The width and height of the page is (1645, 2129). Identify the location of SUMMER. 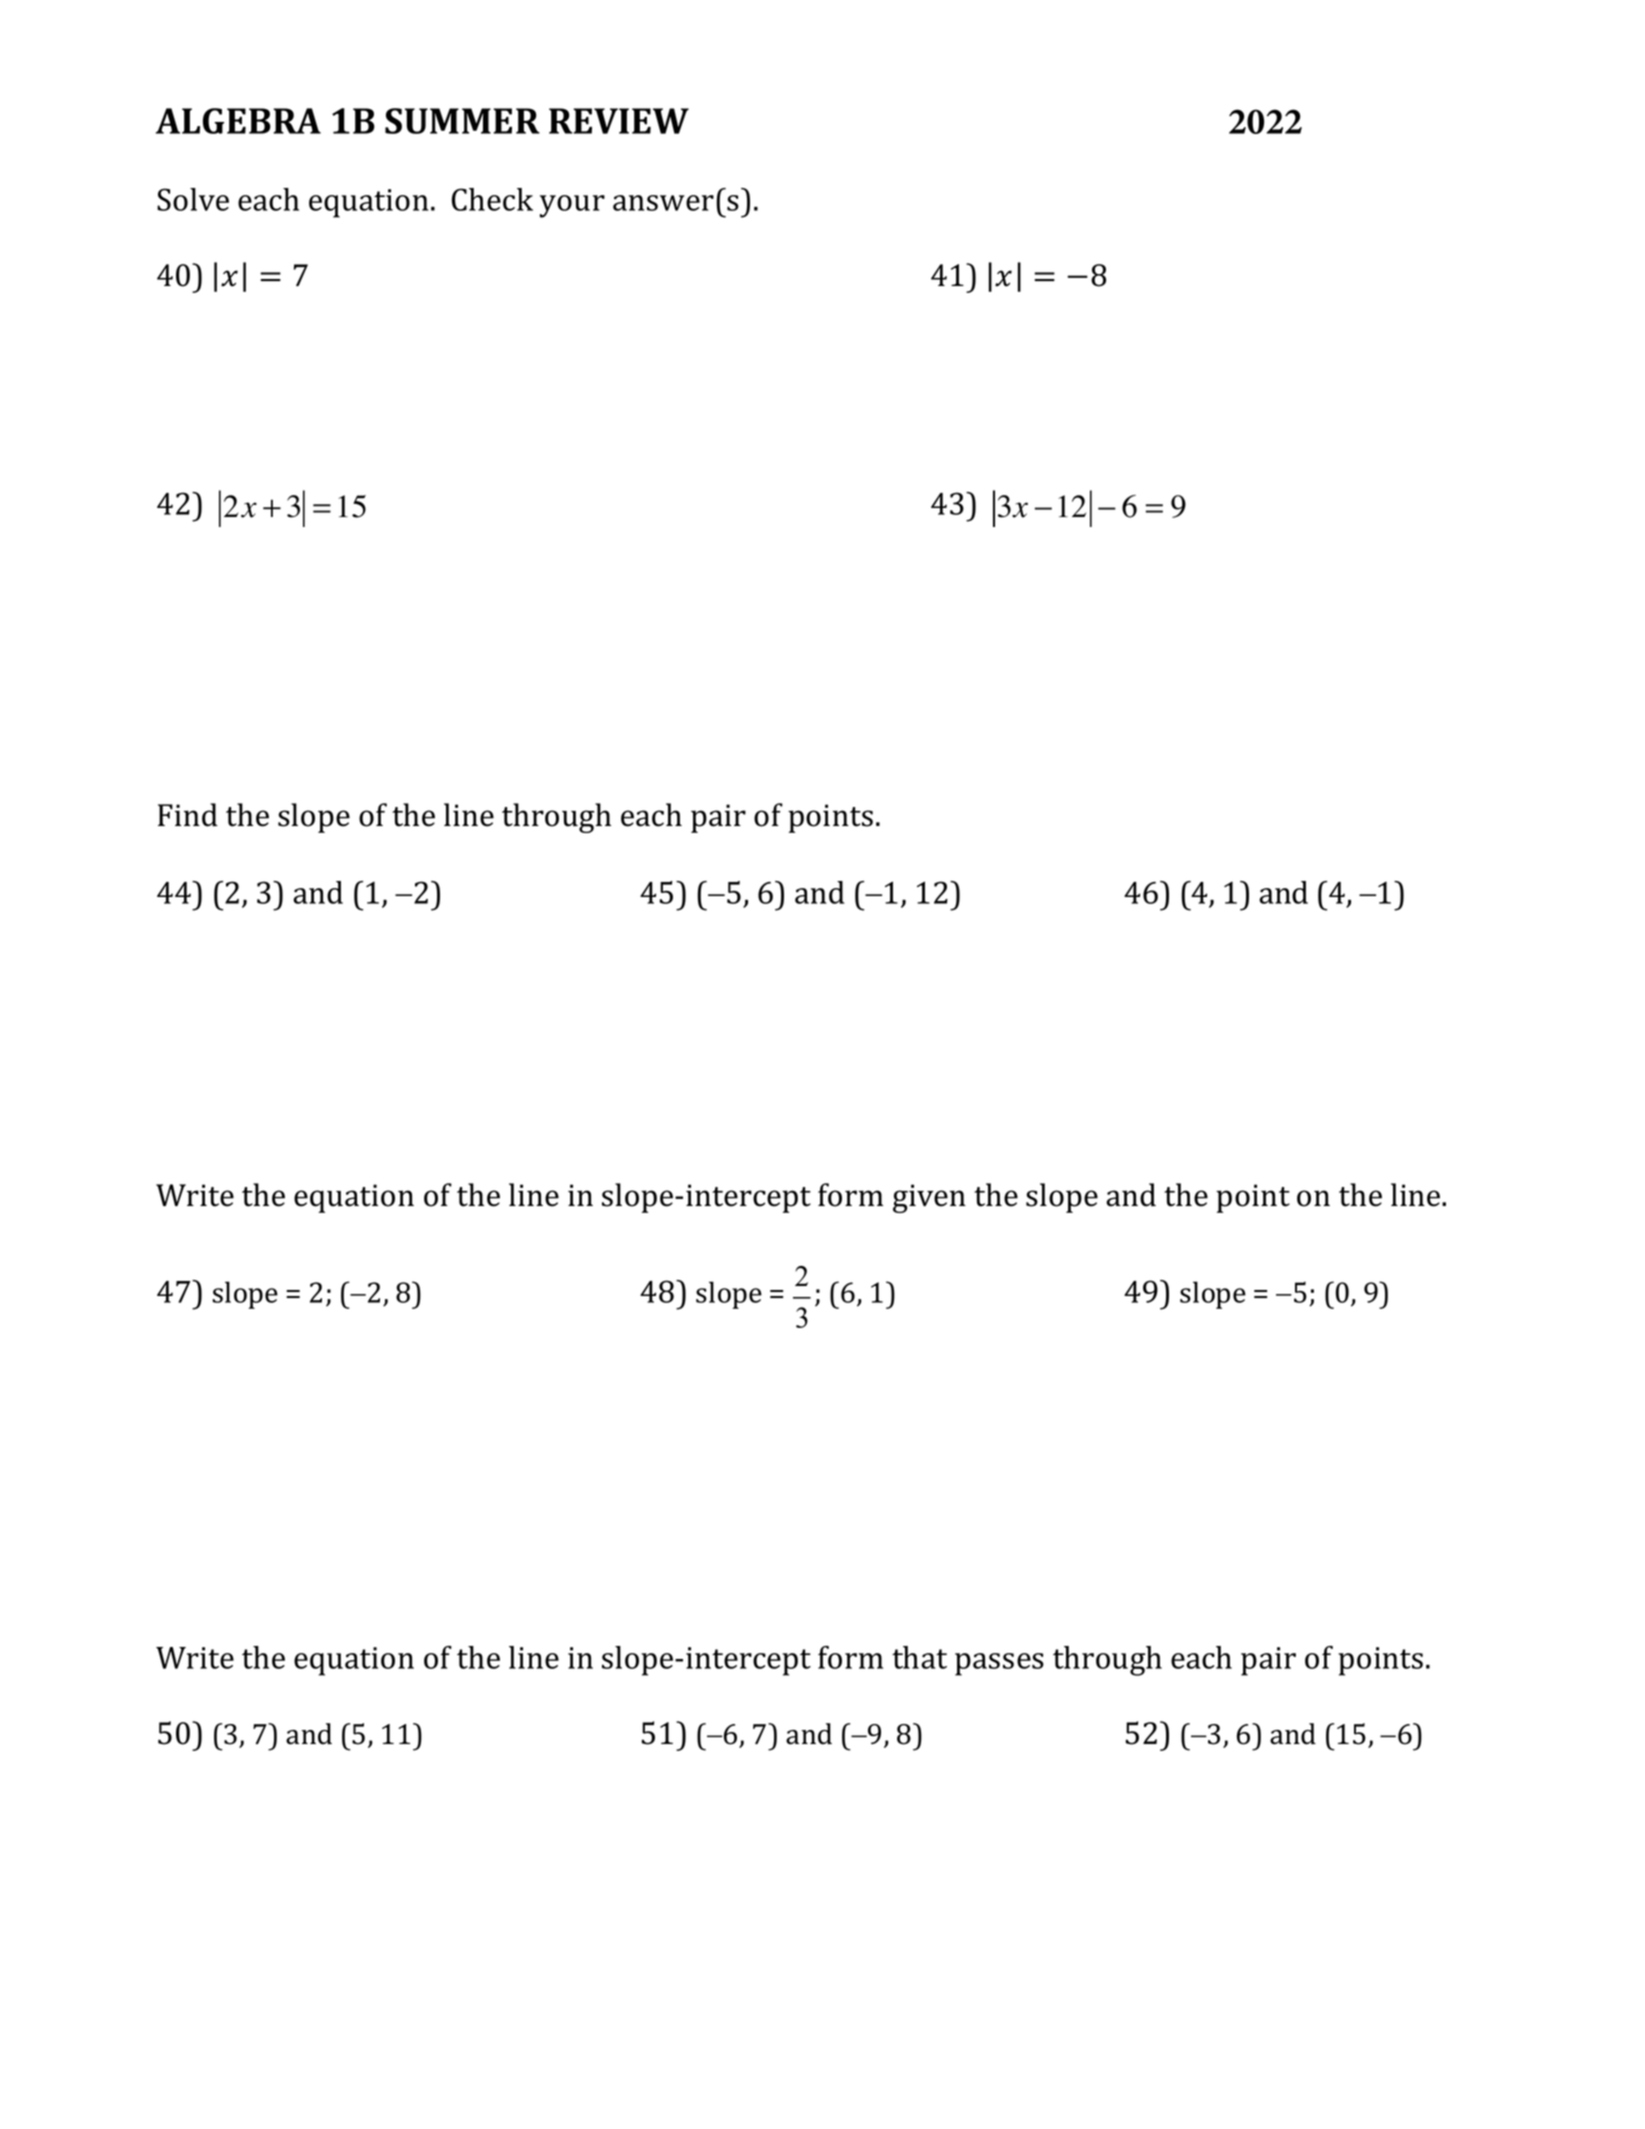
(462, 121).
